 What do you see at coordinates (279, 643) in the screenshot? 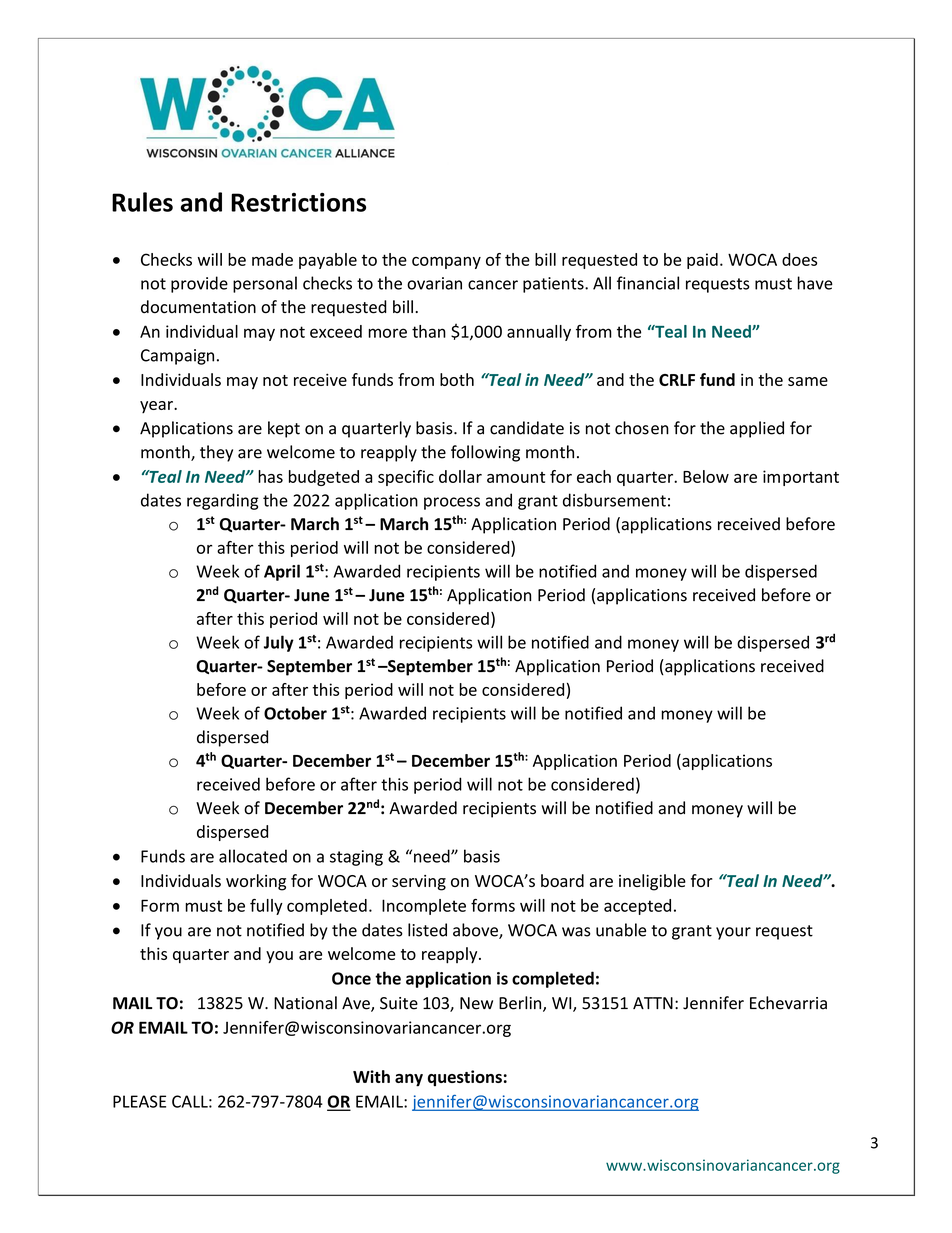
I see `July` at bounding box center [279, 643].
